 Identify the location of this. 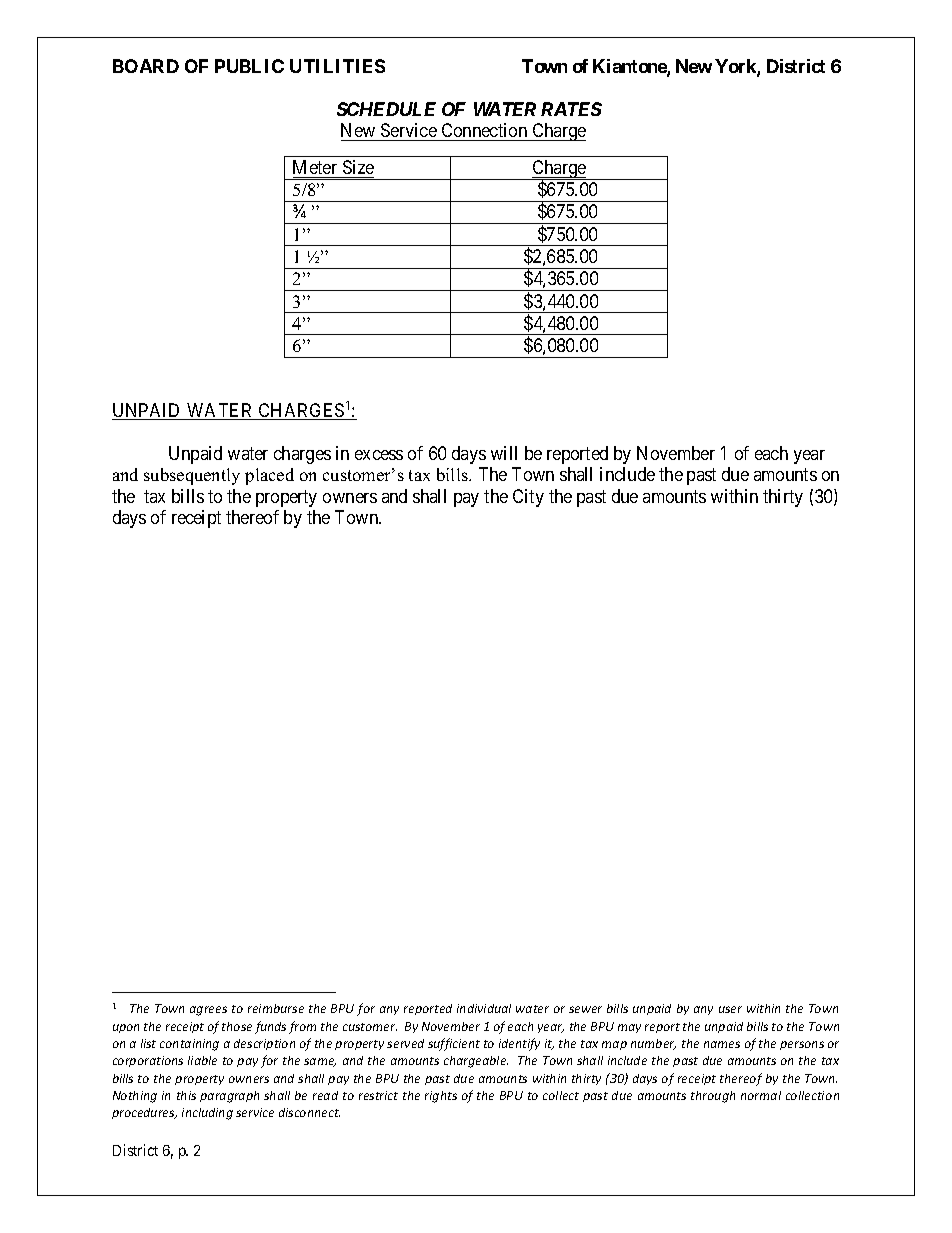
(186, 1095).
